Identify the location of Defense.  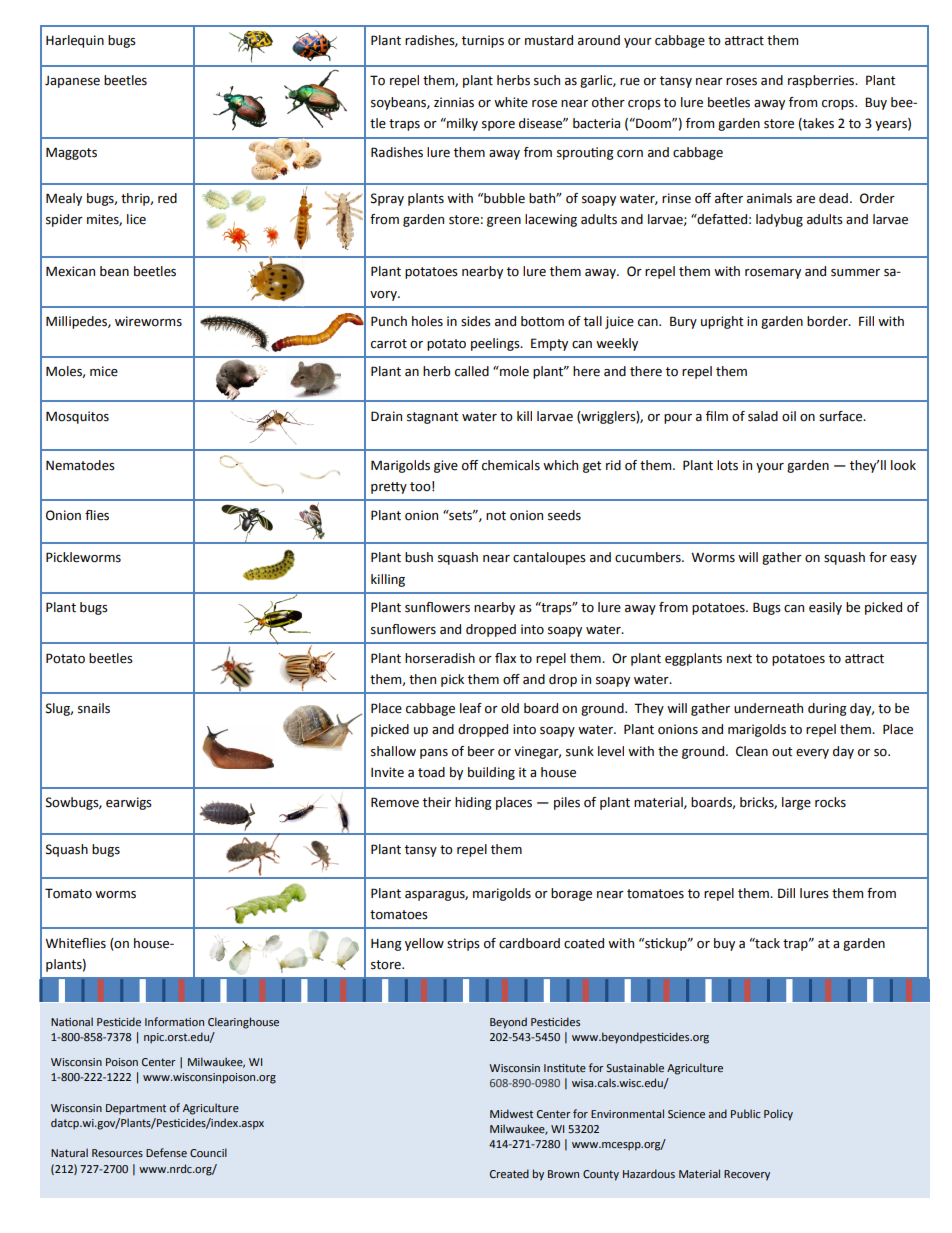
(166, 1152).
